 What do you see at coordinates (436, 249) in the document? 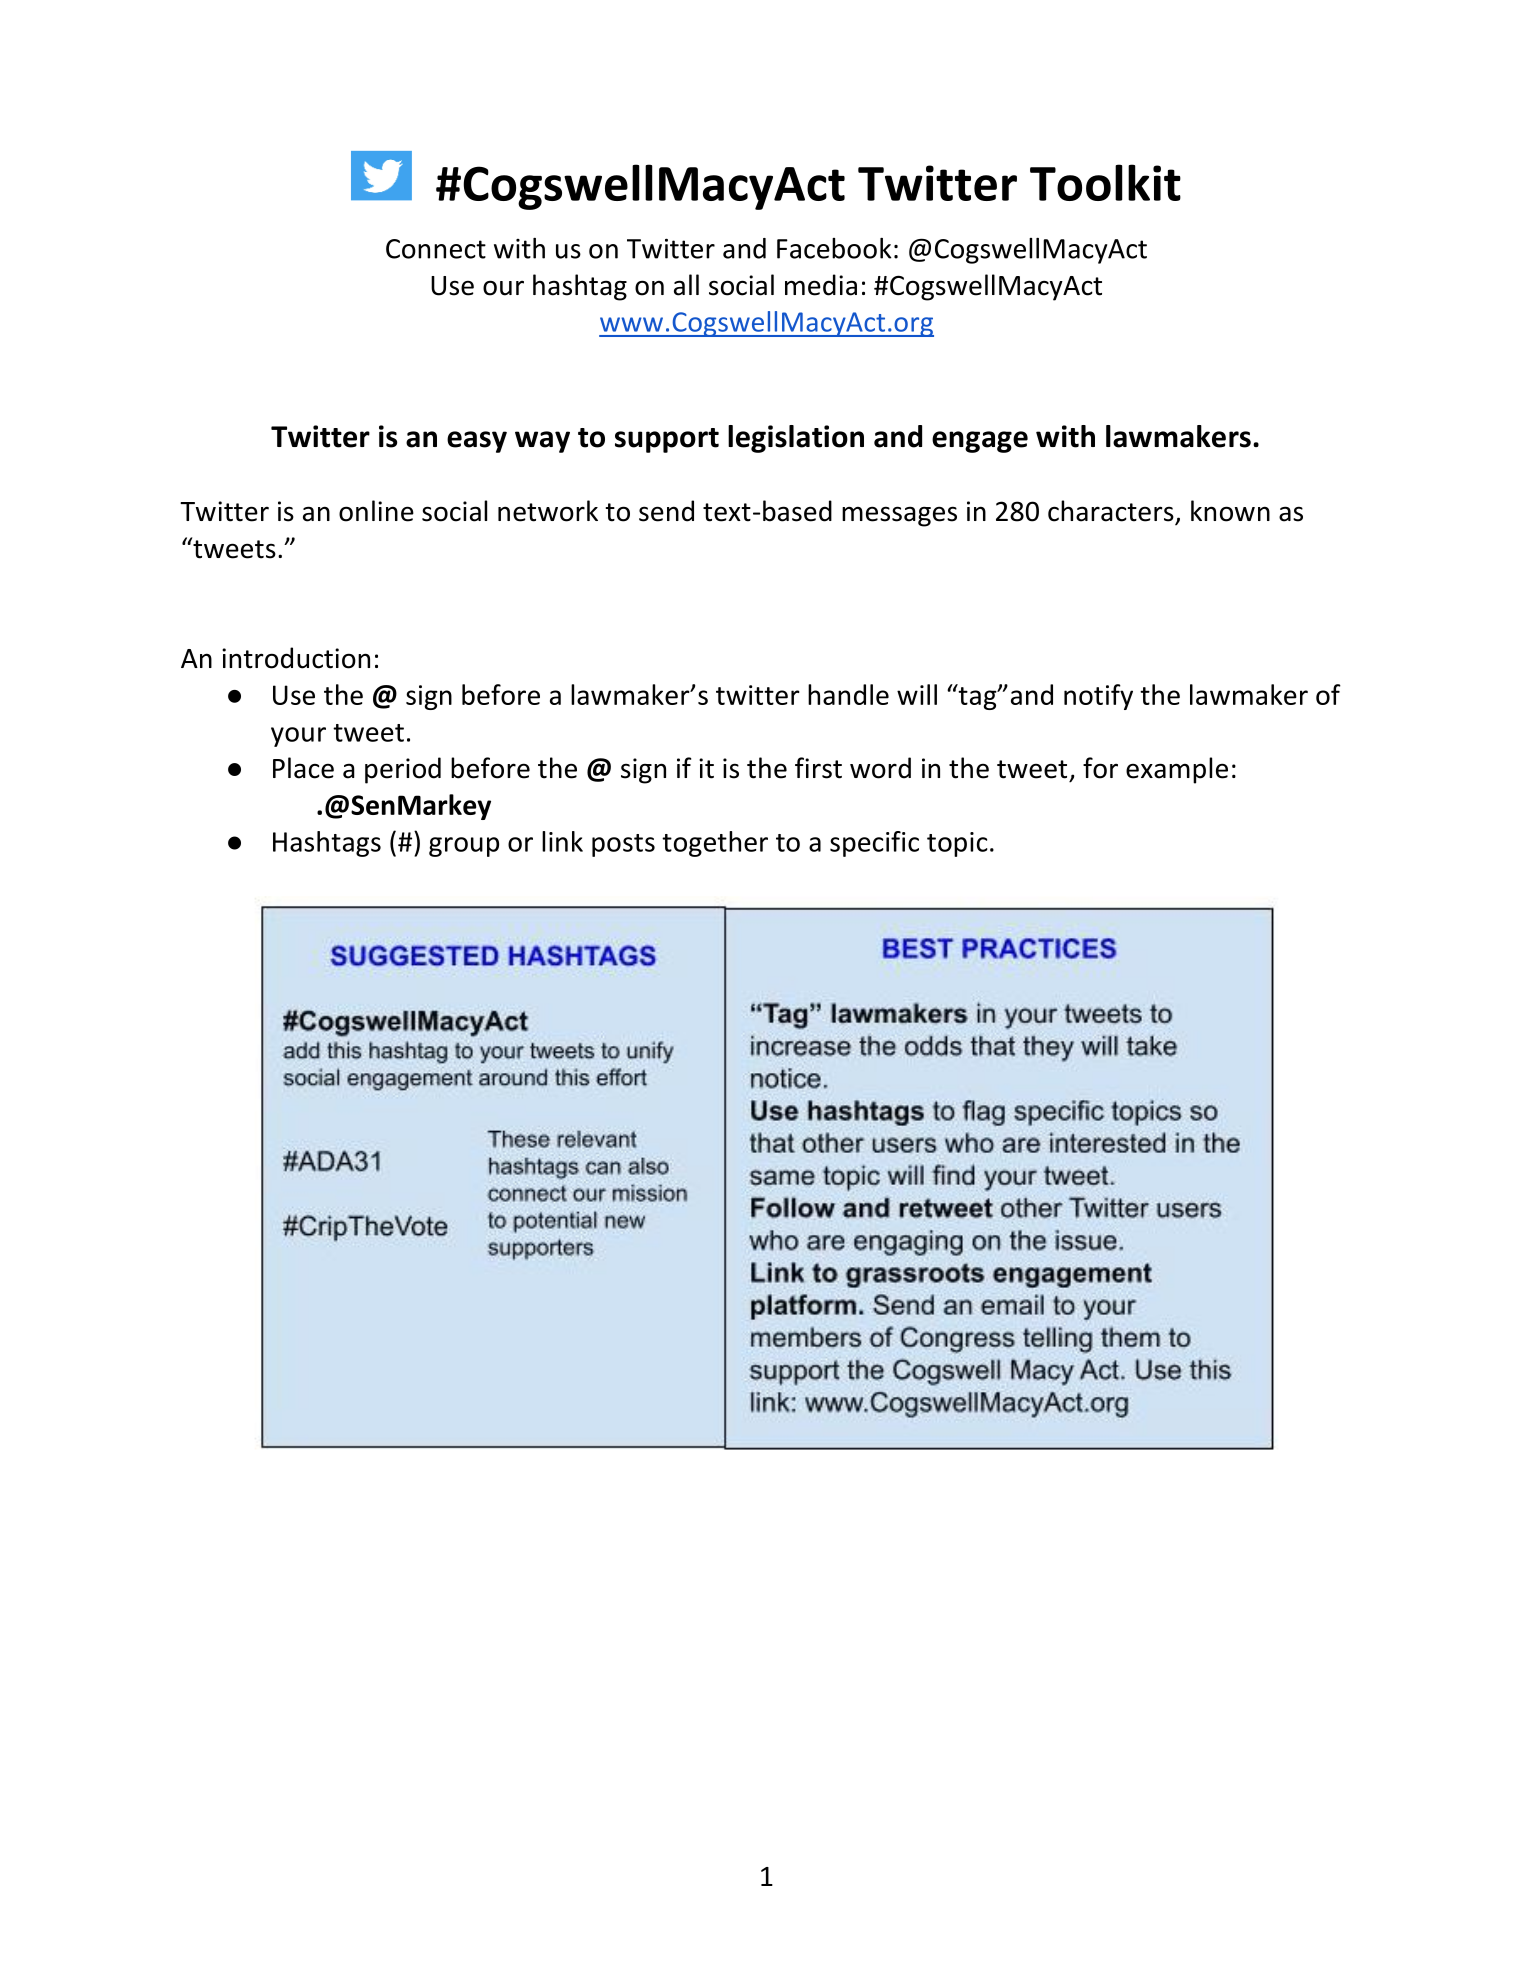
I see `Connect` at bounding box center [436, 249].
